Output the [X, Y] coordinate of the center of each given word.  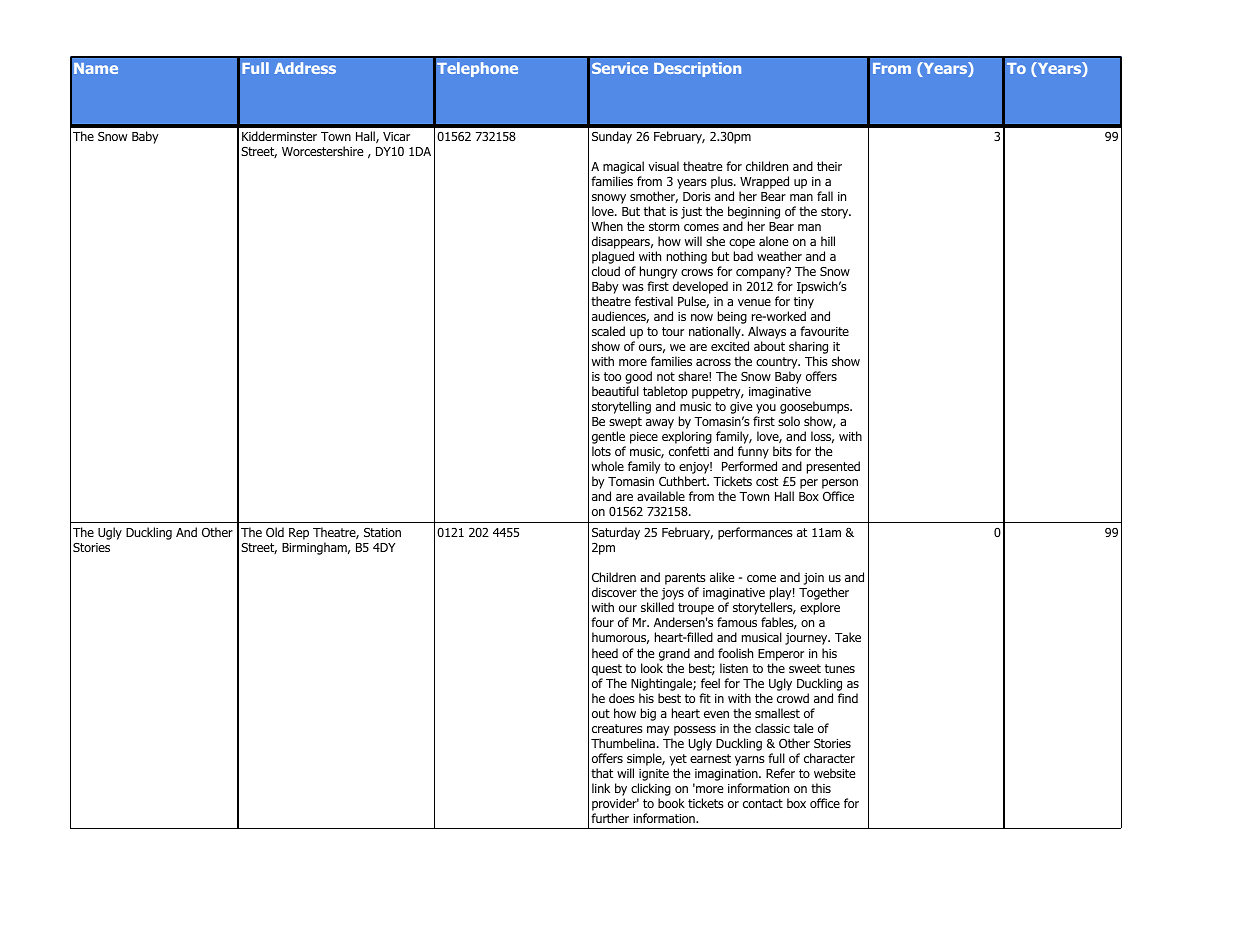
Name [96, 68]
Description [697, 69]
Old [275, 532]
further [610, 818]
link [601, 788]
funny [753, 454]
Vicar [396, 136]
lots [601, 451]
